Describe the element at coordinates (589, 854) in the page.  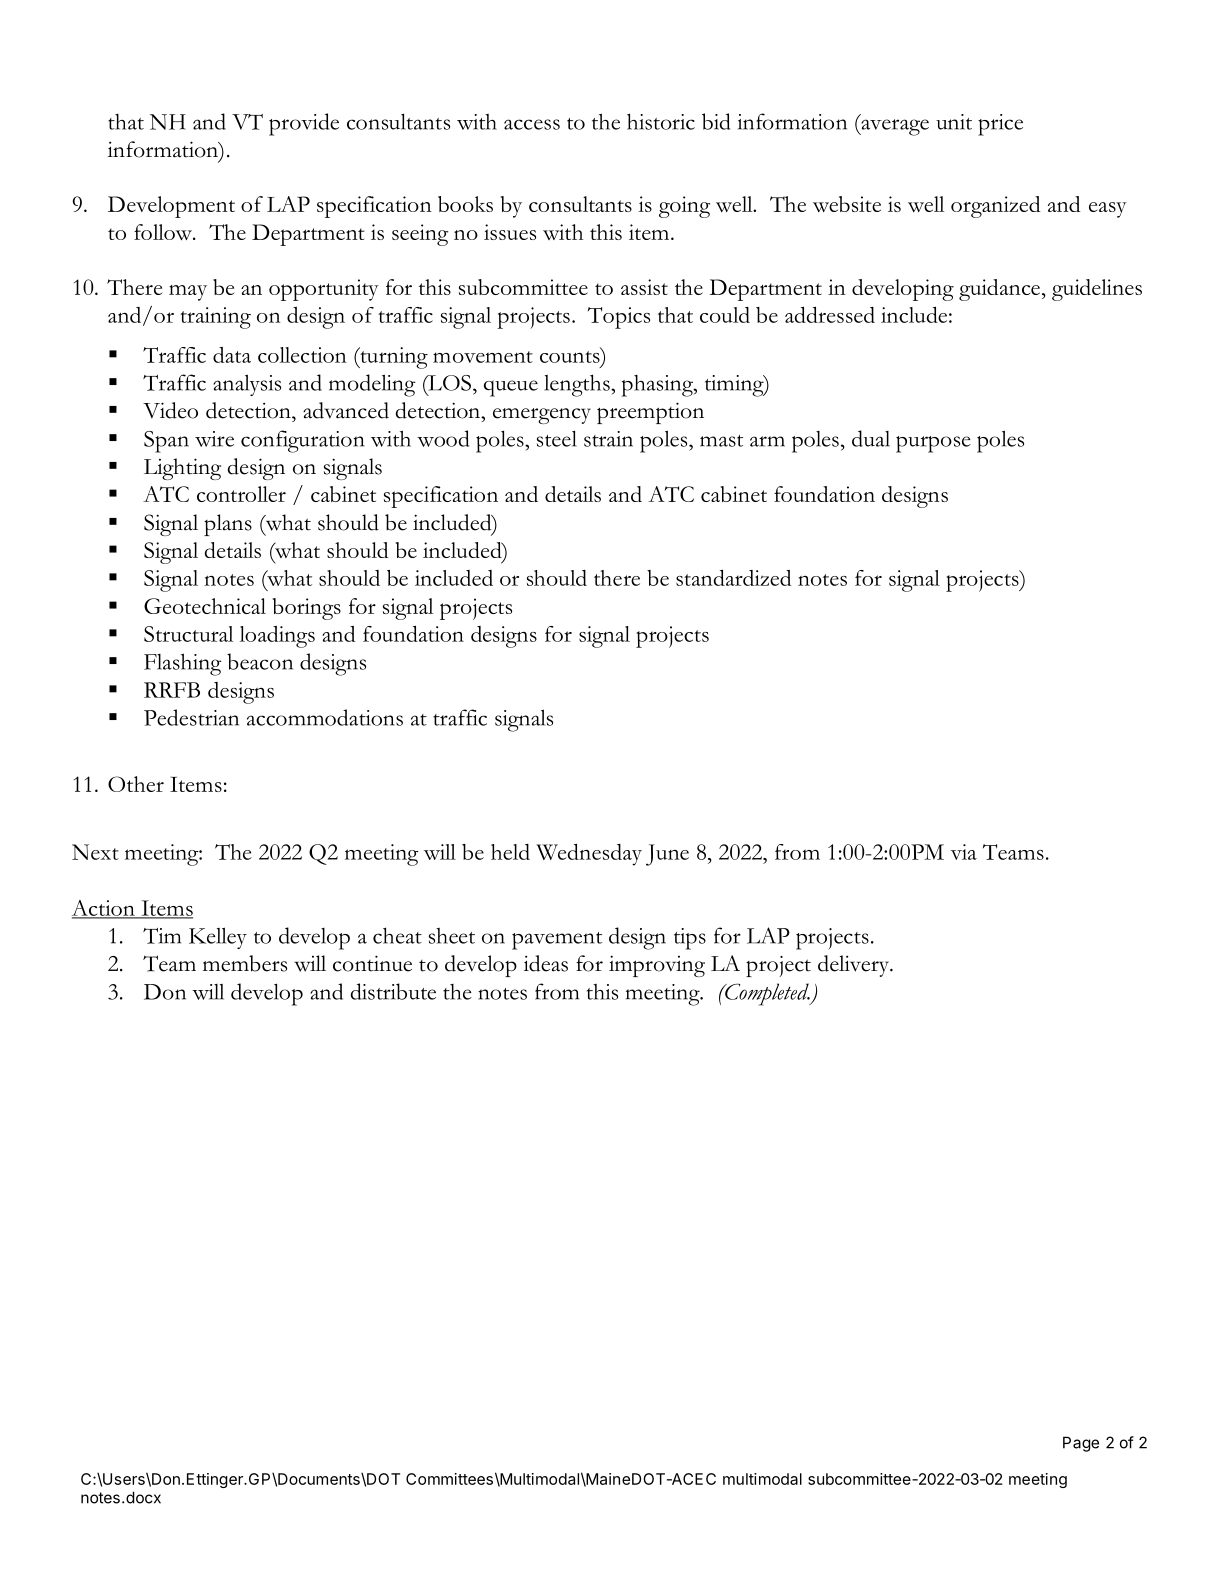
I see `Wednesday` at that location.
